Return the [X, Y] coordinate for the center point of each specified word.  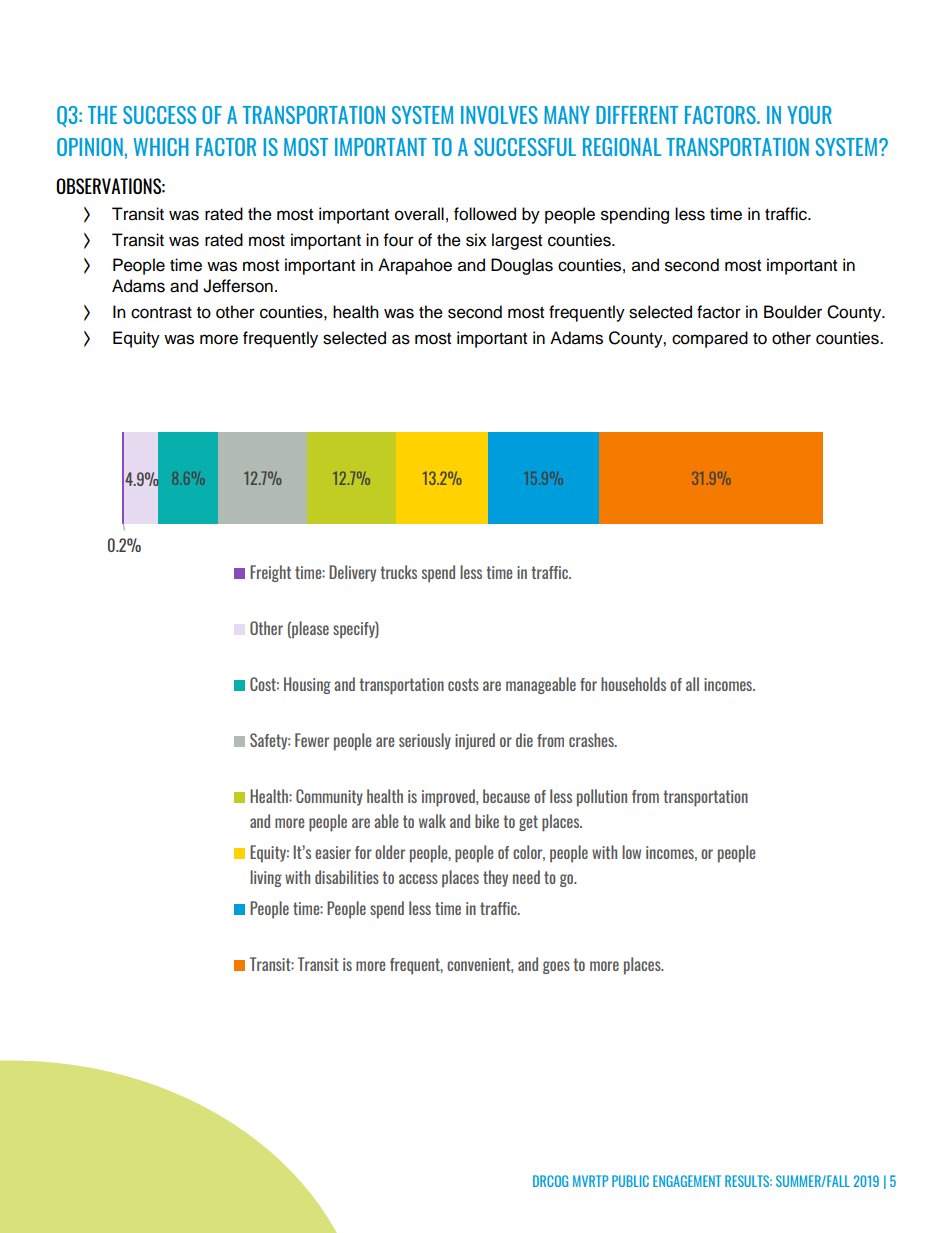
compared [710, 339]
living [266, 878]
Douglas [522, 266]
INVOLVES [499, 115]
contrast [161, 313]
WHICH [161, 147]
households [633, 684]
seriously [425, 741]
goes [556, 967]
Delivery [352, 573]
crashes [592, 740]
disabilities [347, 877]
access [418, 879]
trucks [399, 572]
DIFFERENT [637, 115]
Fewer [312, 740]
